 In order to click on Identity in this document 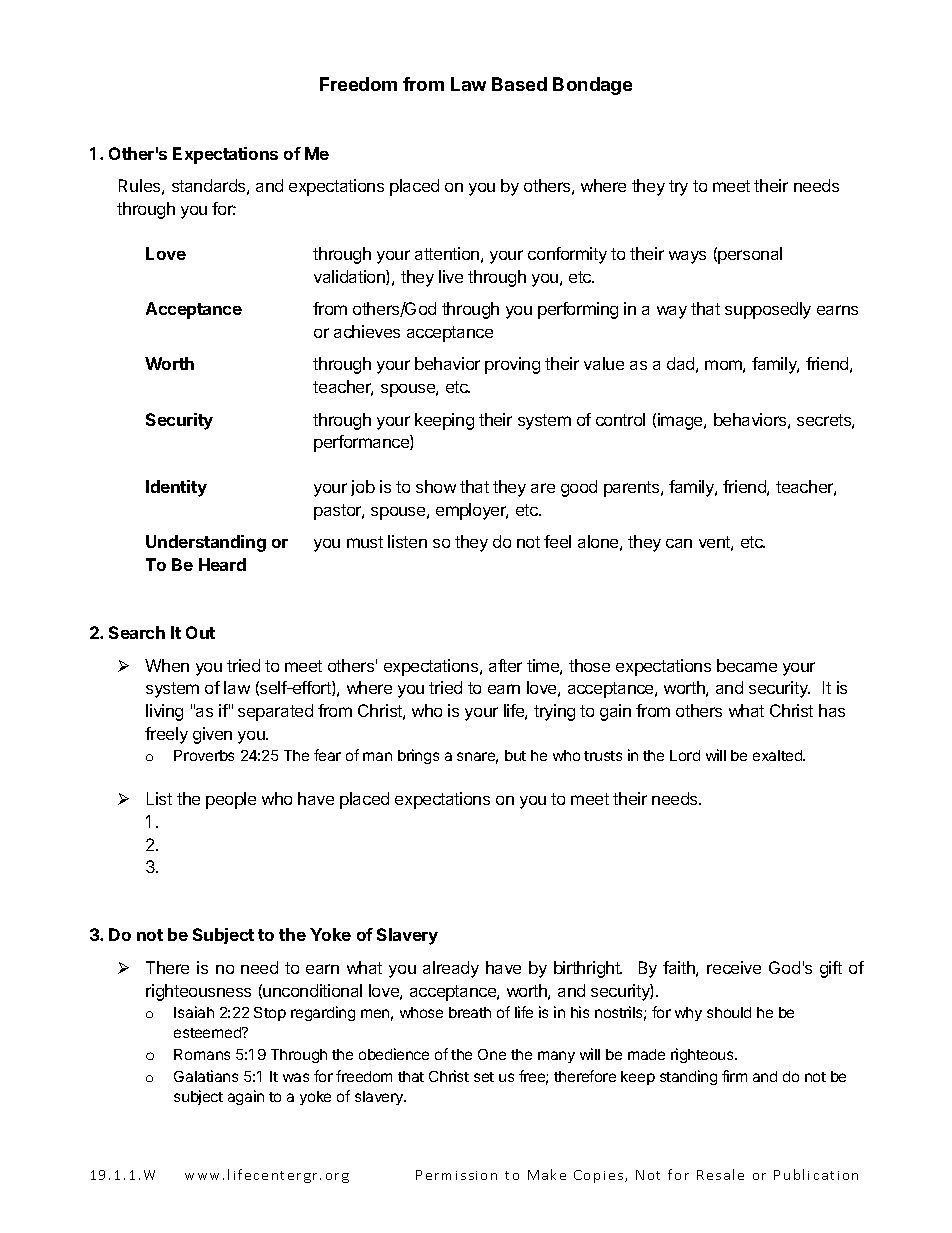, I will do `click(176, 488)`.
